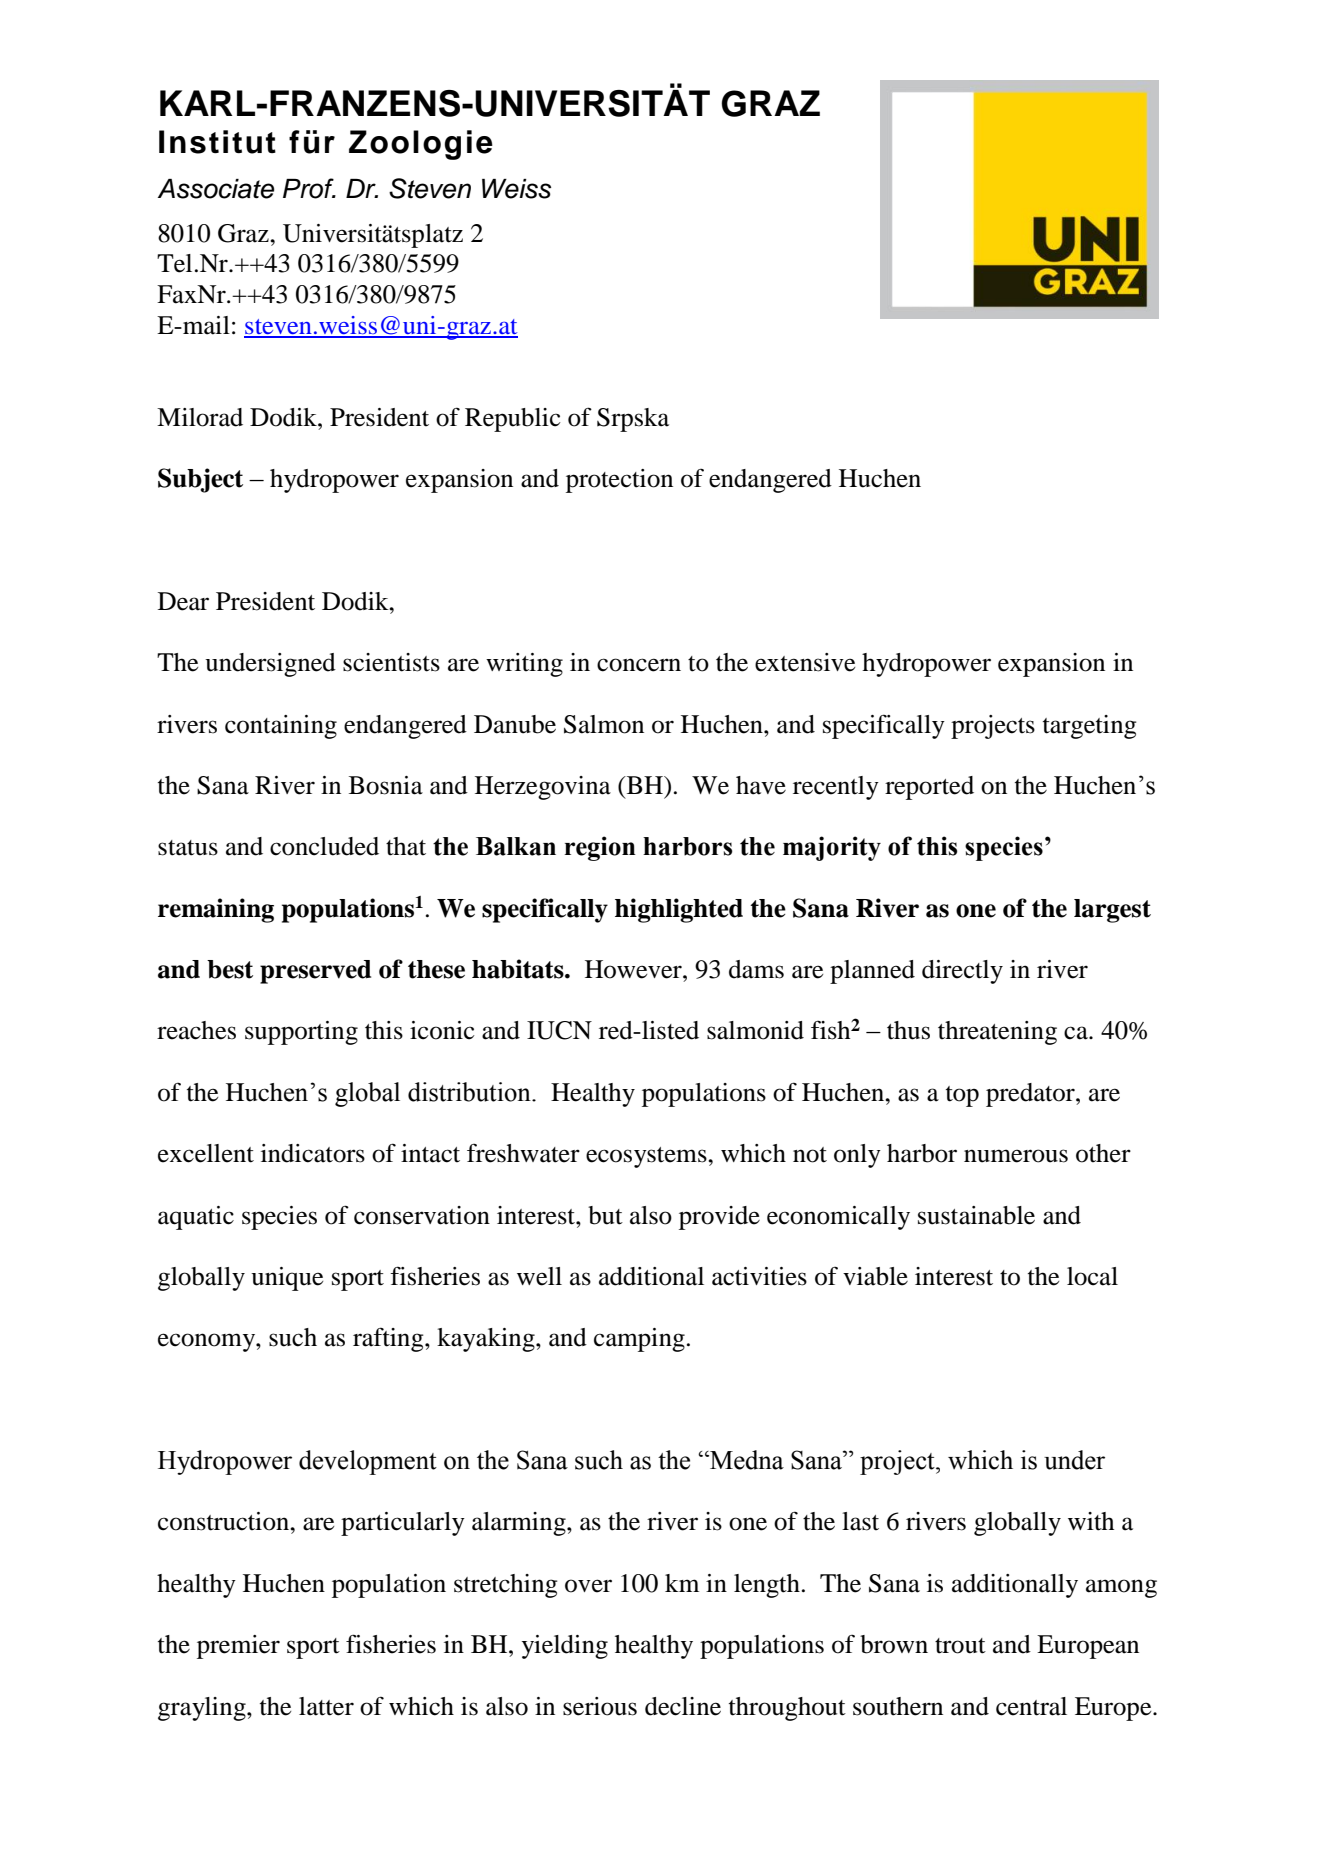 This screenshot has width=1323, height=1872. Describe the element at coordinates (639, 665) in the screenshot. I see `concern` at that location.
